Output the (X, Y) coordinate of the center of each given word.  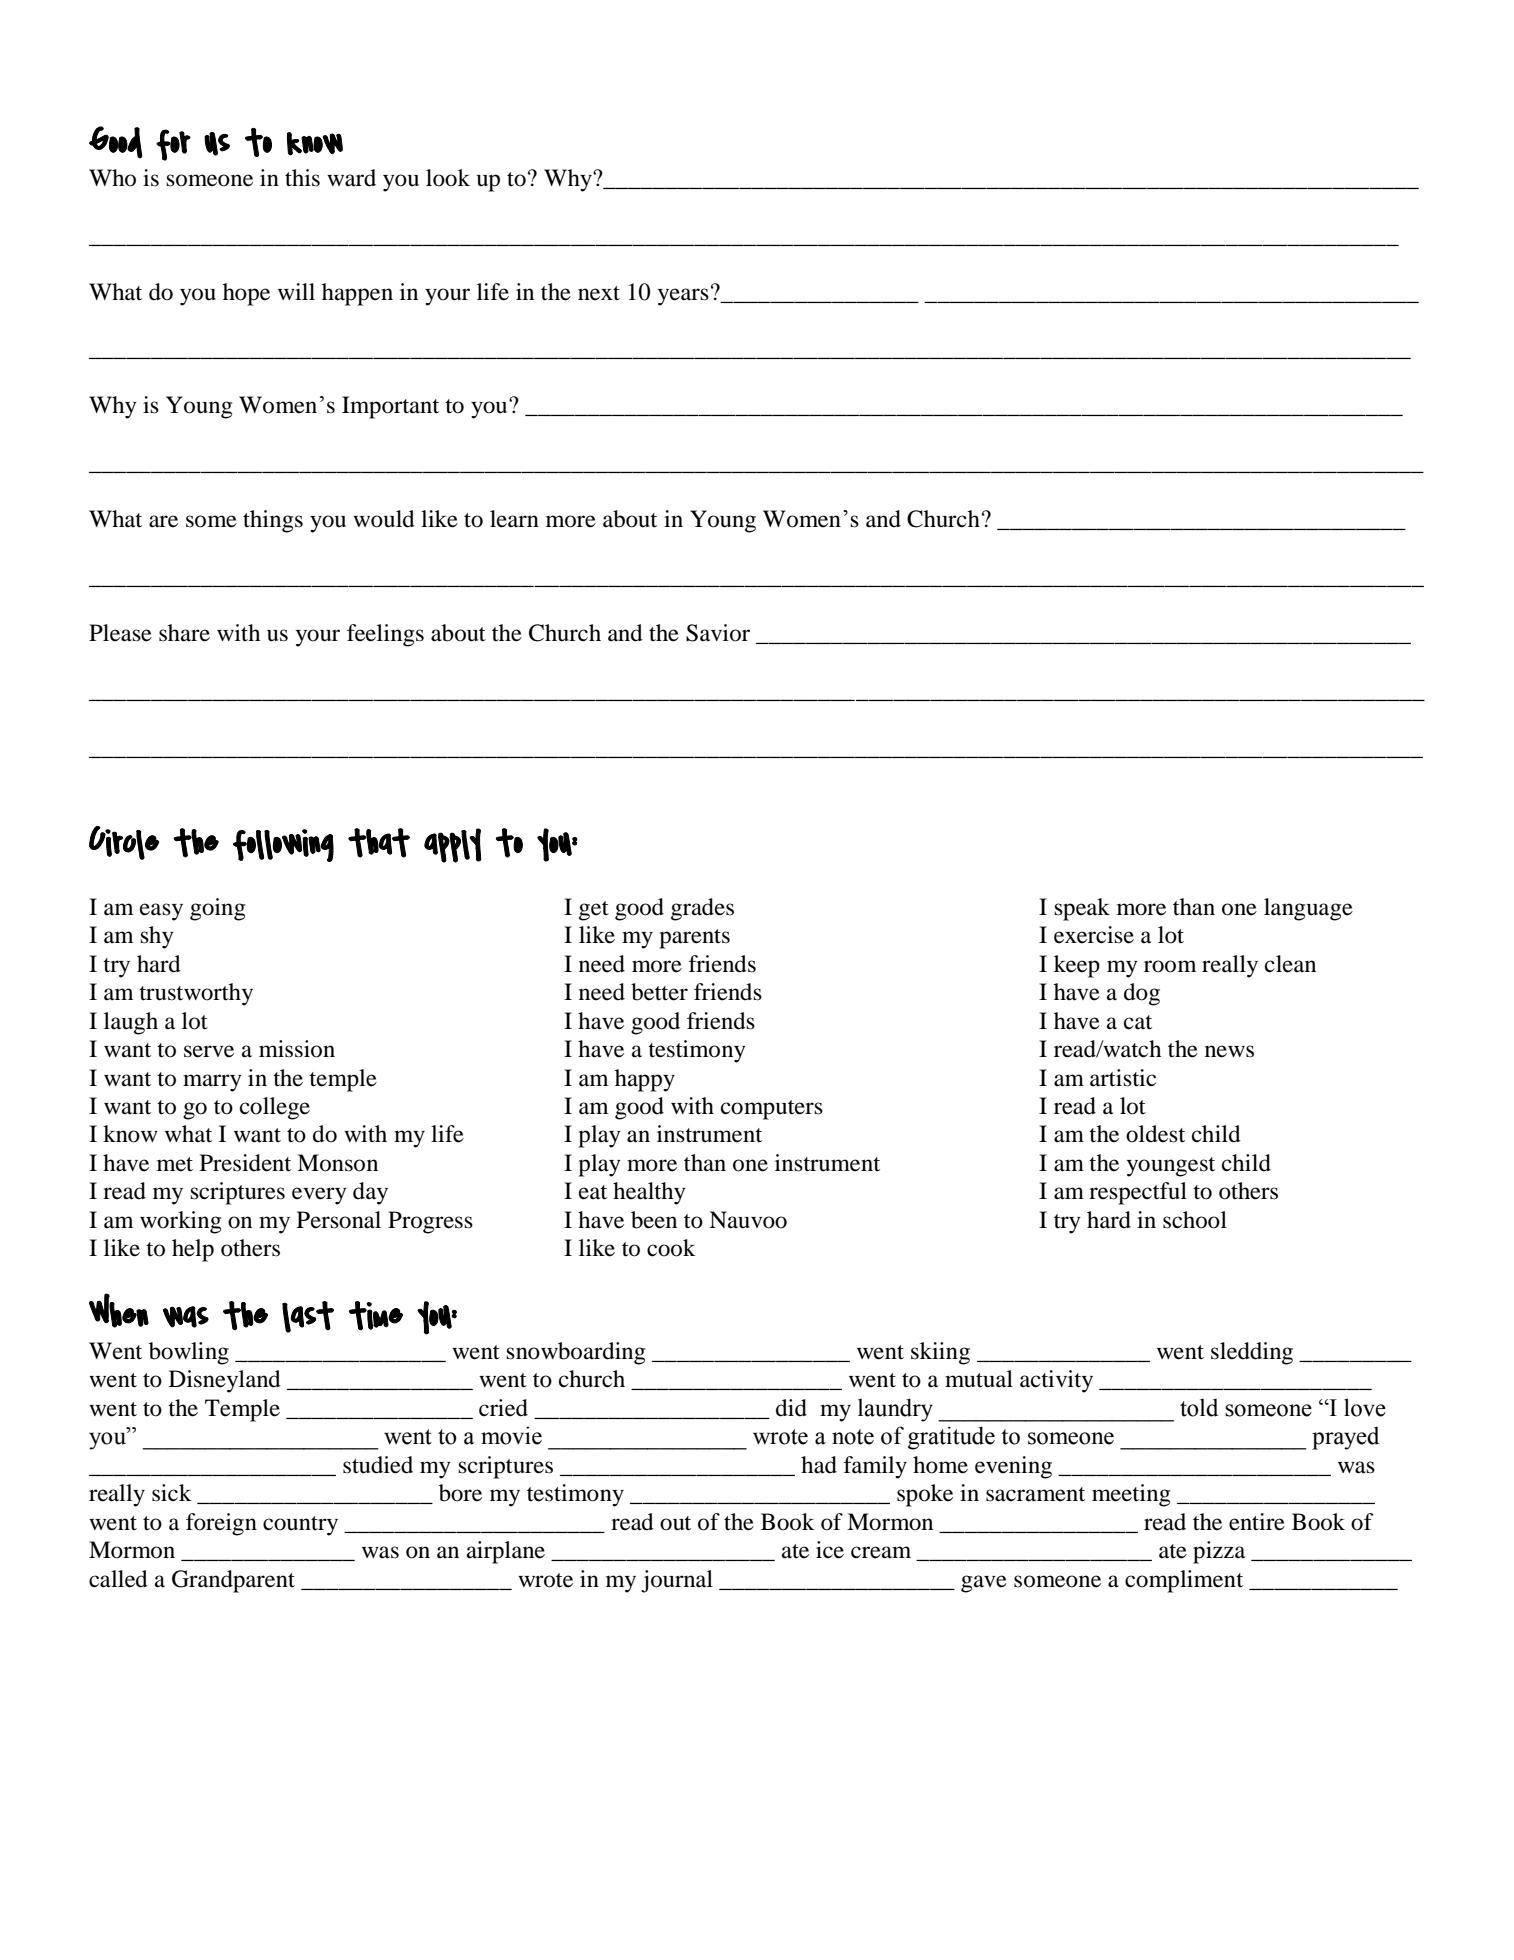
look (448, 178)
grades (702, 909)
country (300, 1526)
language (1308, 909)
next (599, 293)
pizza (1219, 1552)
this (302, 178)
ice (830, 1550)
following (283, 845)
